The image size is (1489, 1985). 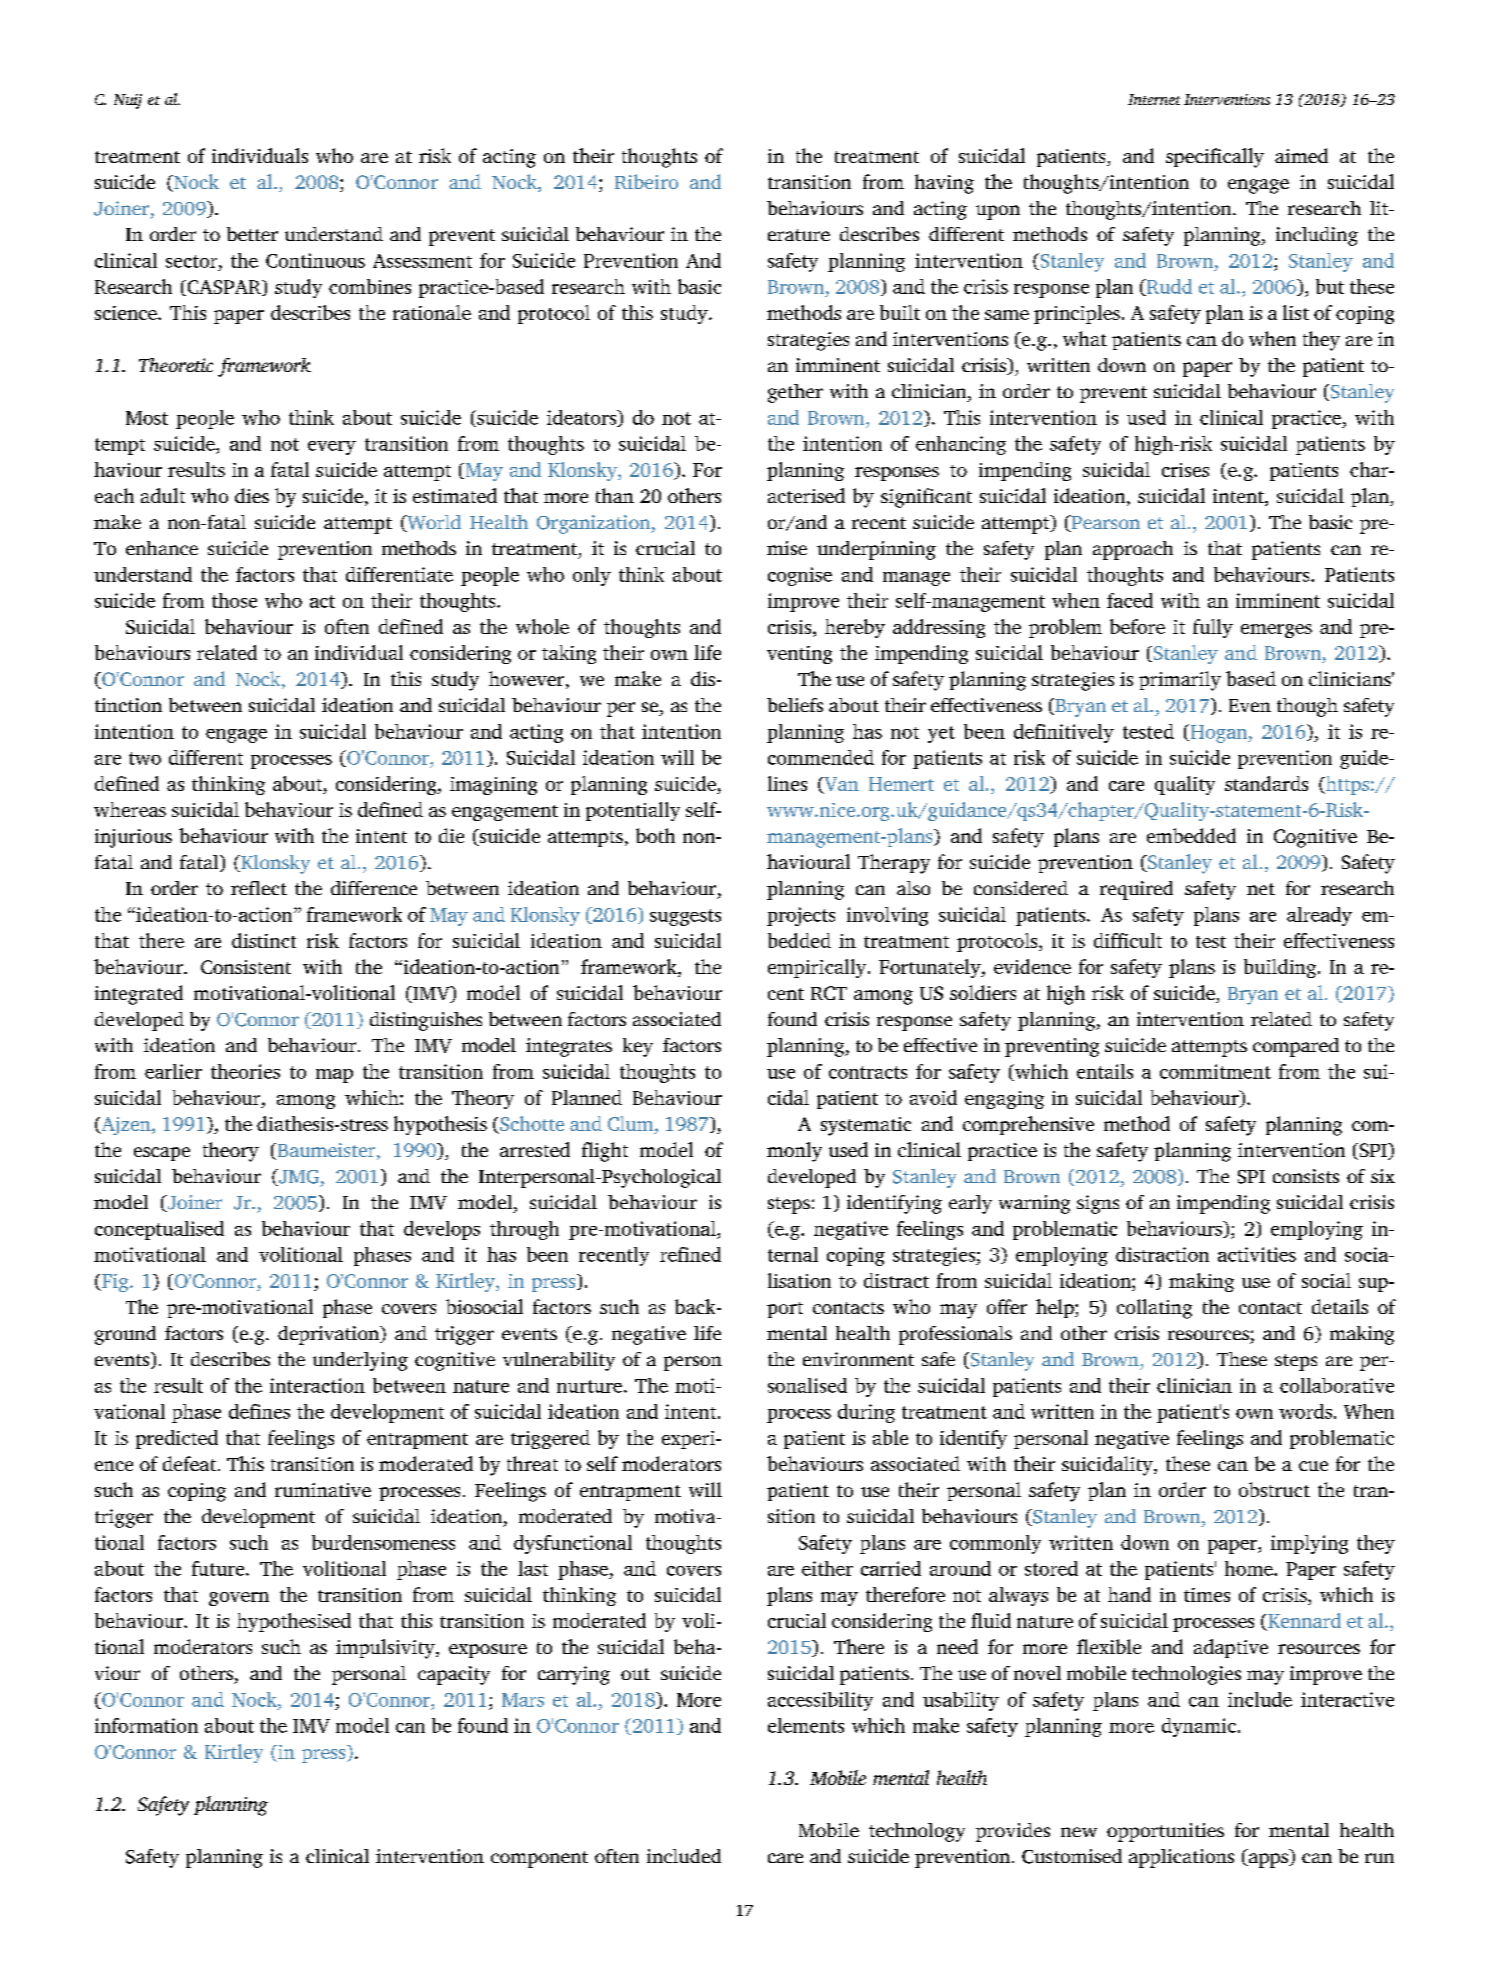 What do you see at coordinates (646, 181) in the image?
I see `Ribeiro` at bounding box center [646, 181].
